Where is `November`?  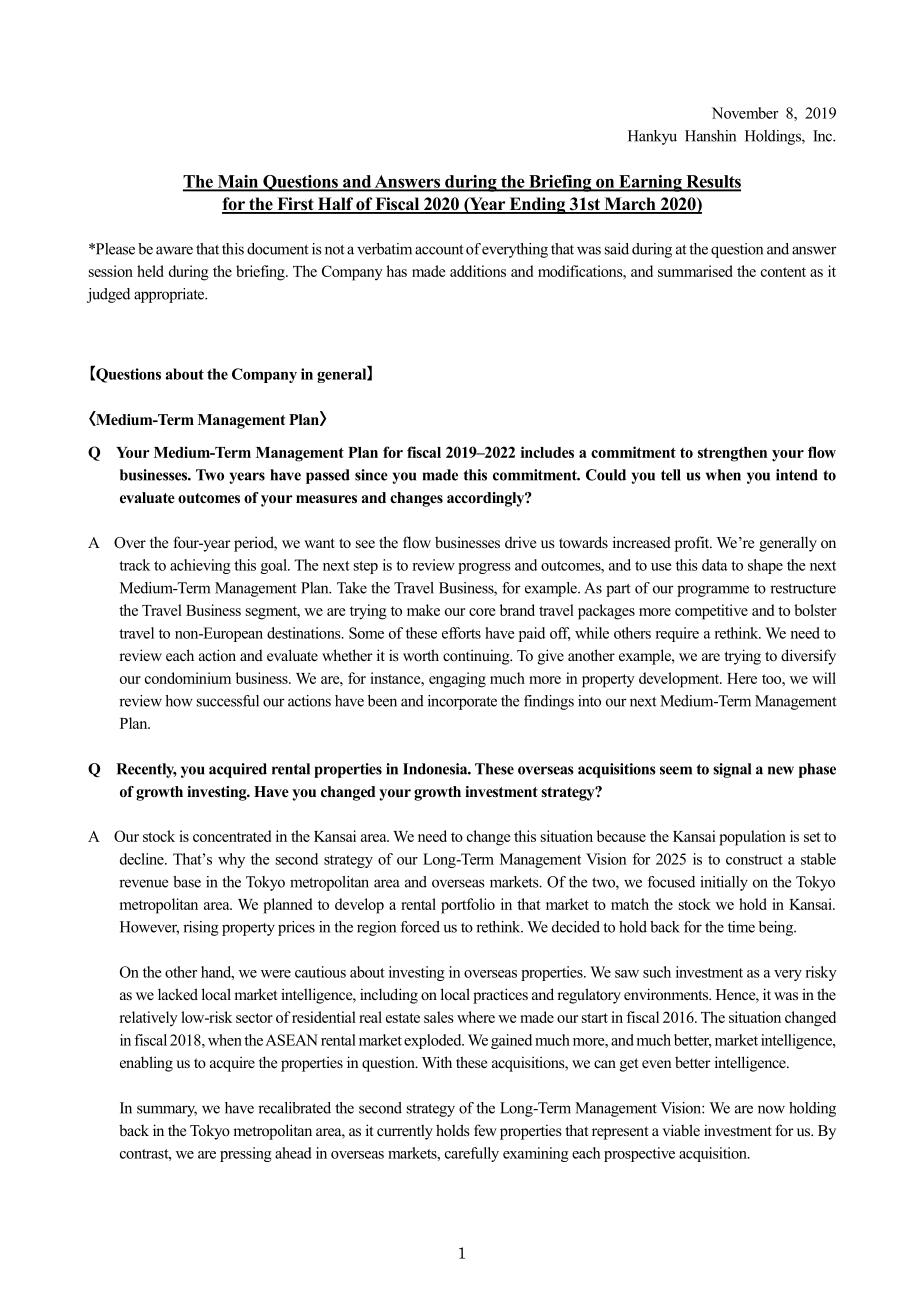
November is located at coordinates (745, 113).
